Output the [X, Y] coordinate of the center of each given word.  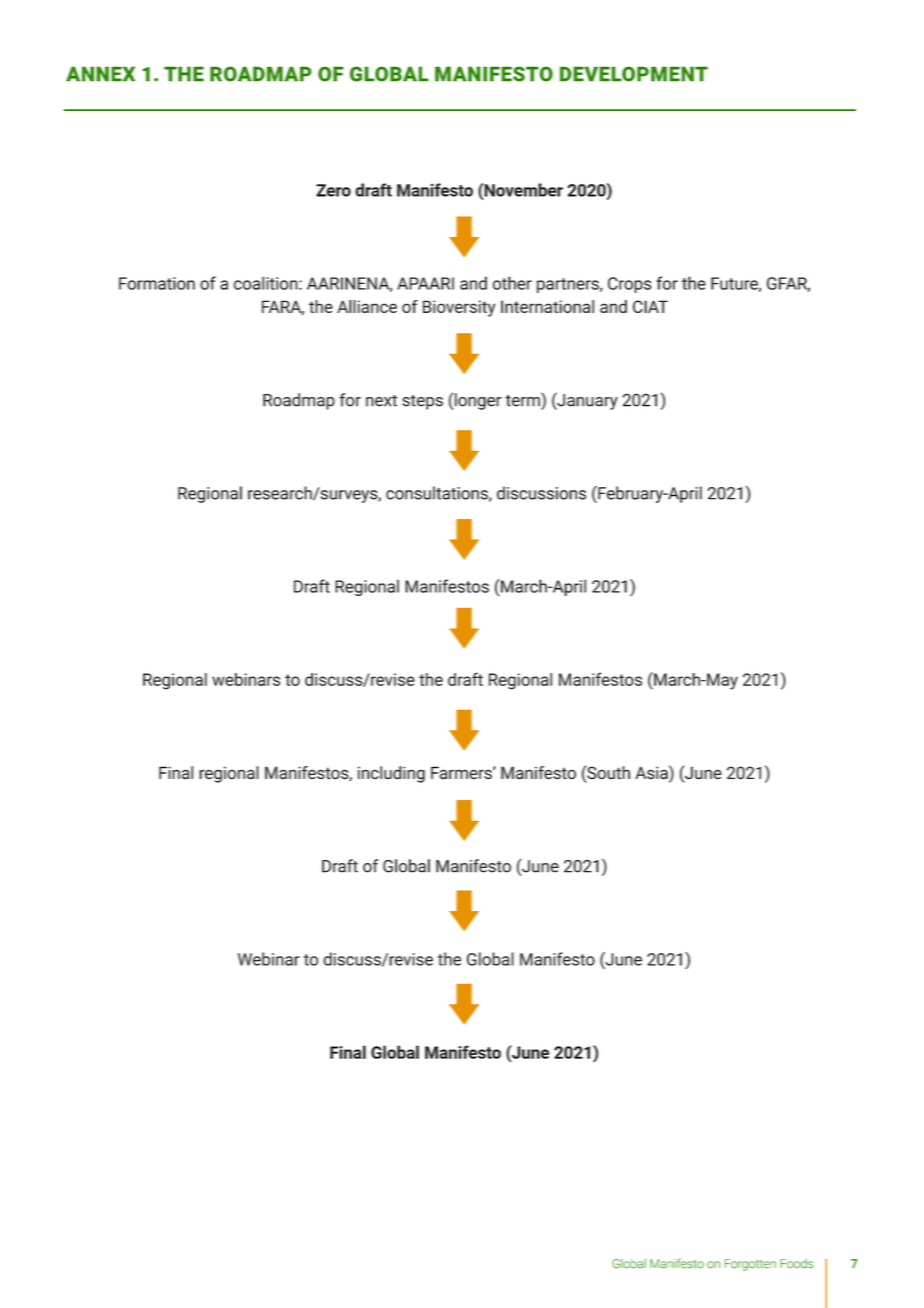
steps [422, 402]
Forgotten [750, 1265]
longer [478, 401]
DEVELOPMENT [634, 74]
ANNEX [100, 74]
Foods [796, 1264]
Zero [333, 190]
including [391, 774]
